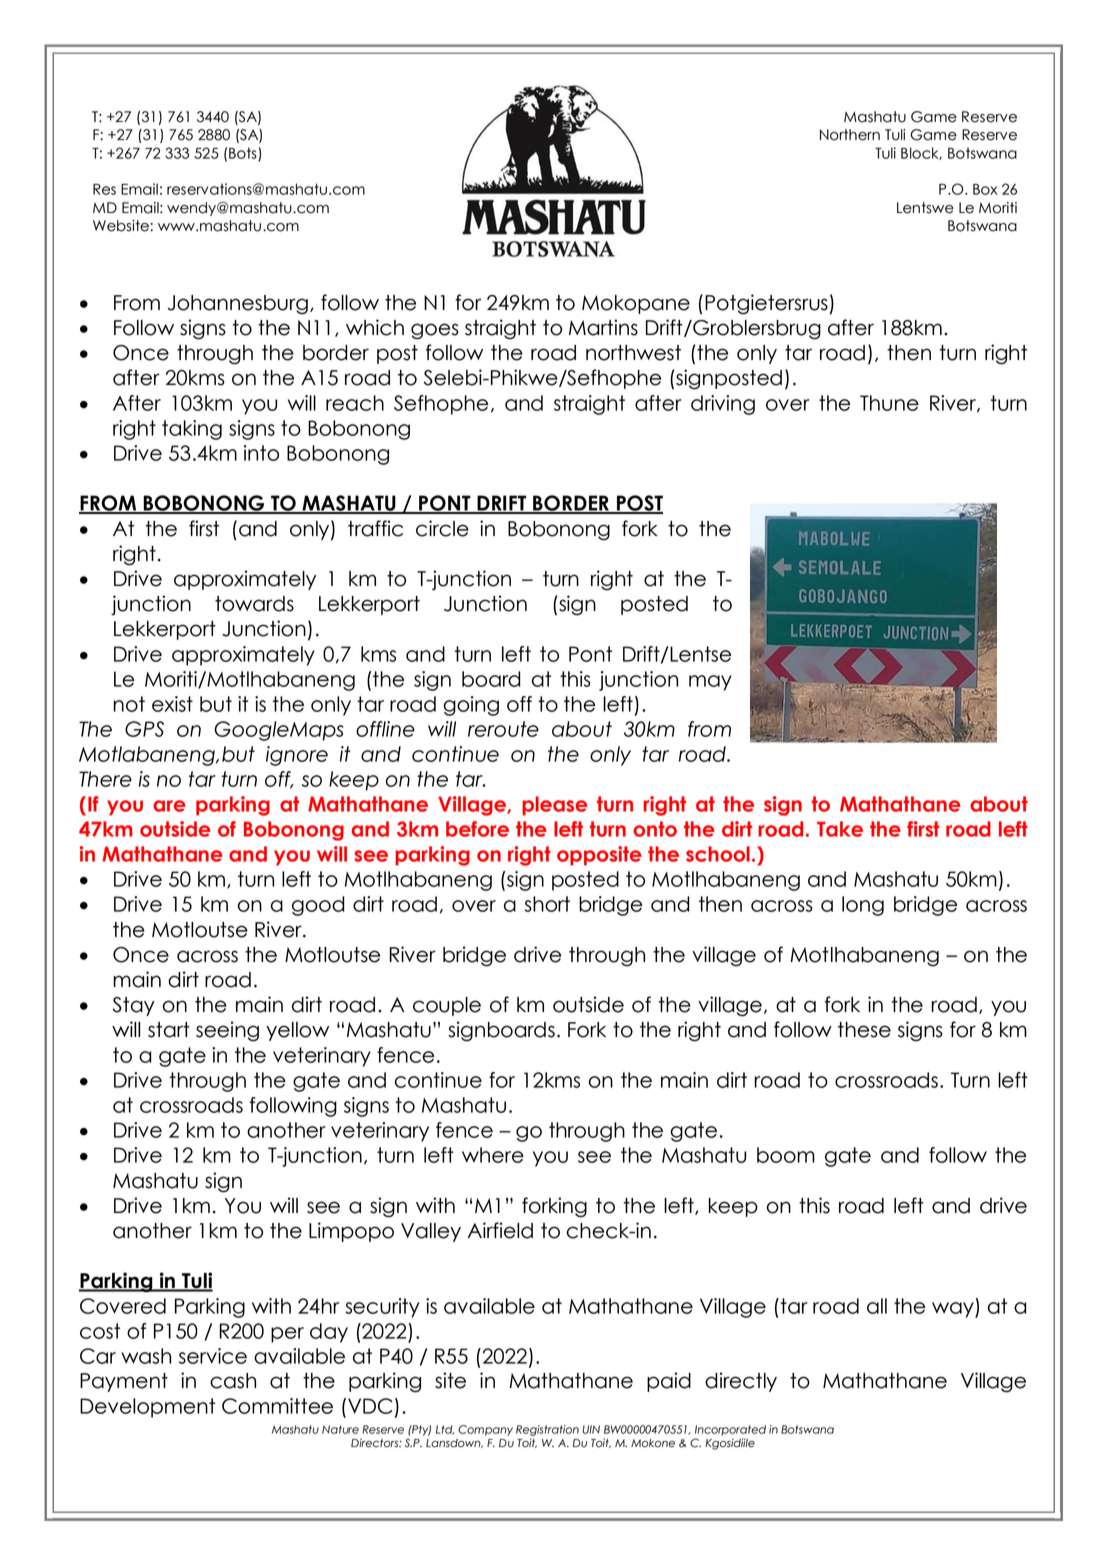 This image has height=1565, width=1107. Describe the element at coordinates (864, 1030) in the image. I see `these` at that location.
